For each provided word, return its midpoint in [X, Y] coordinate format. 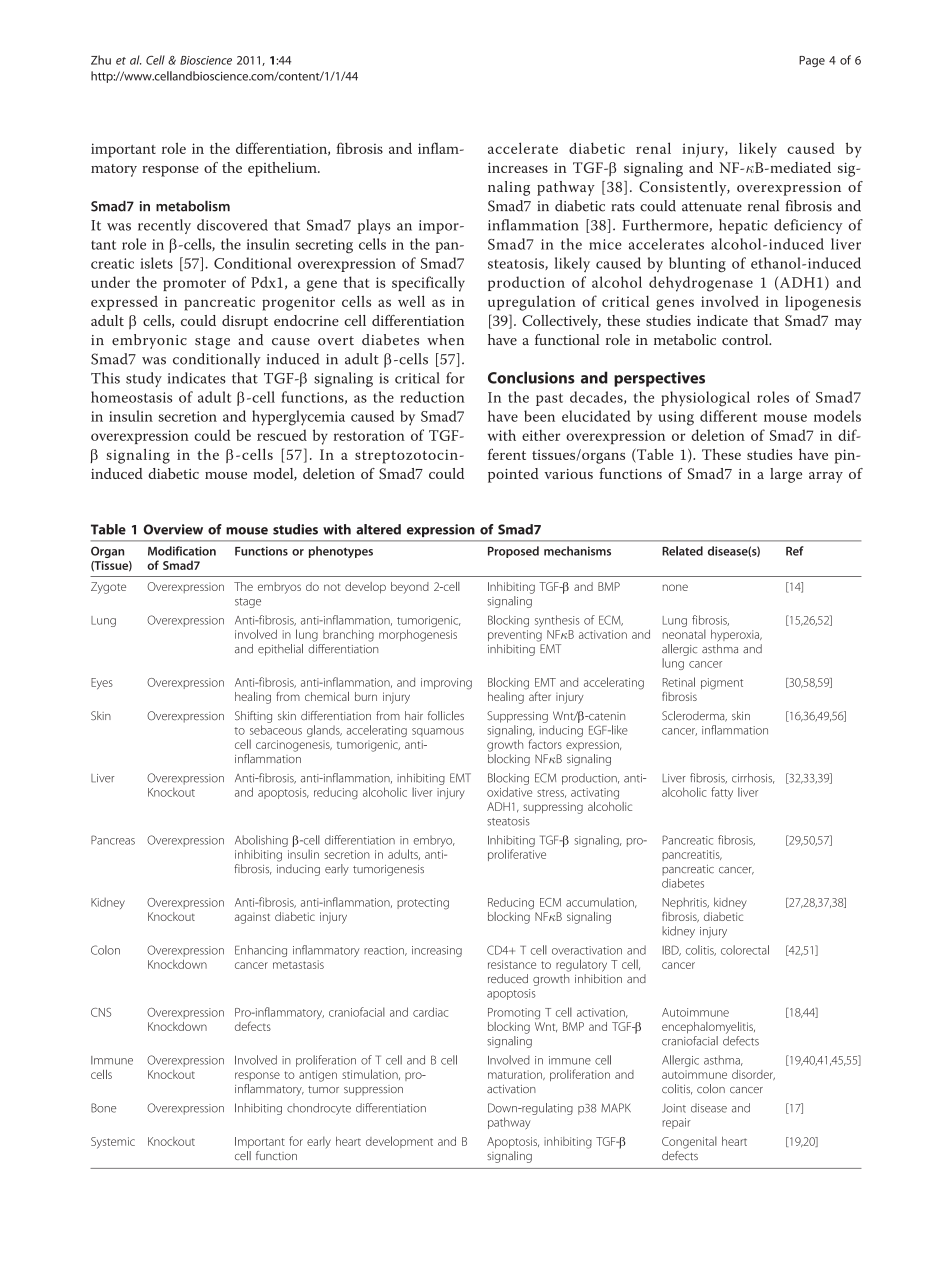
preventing [515, 636]
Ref [795, 551]
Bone [103, 1108]
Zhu [101, 60]
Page [812, 61]
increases [518, 167]
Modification [182, 551]
